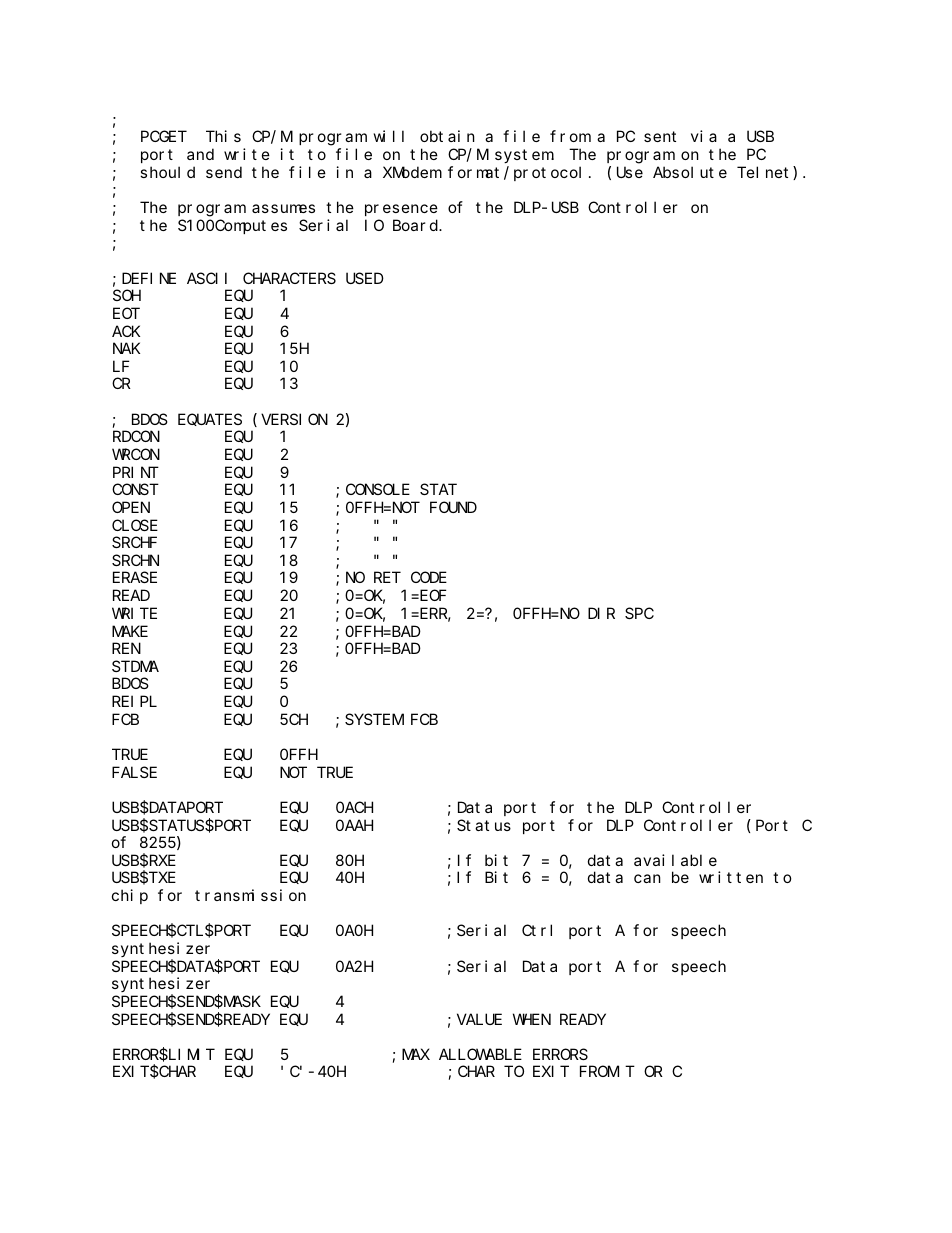 The width and height of the document is (952, 1233). I want to click on USED, so click(365, 278).
